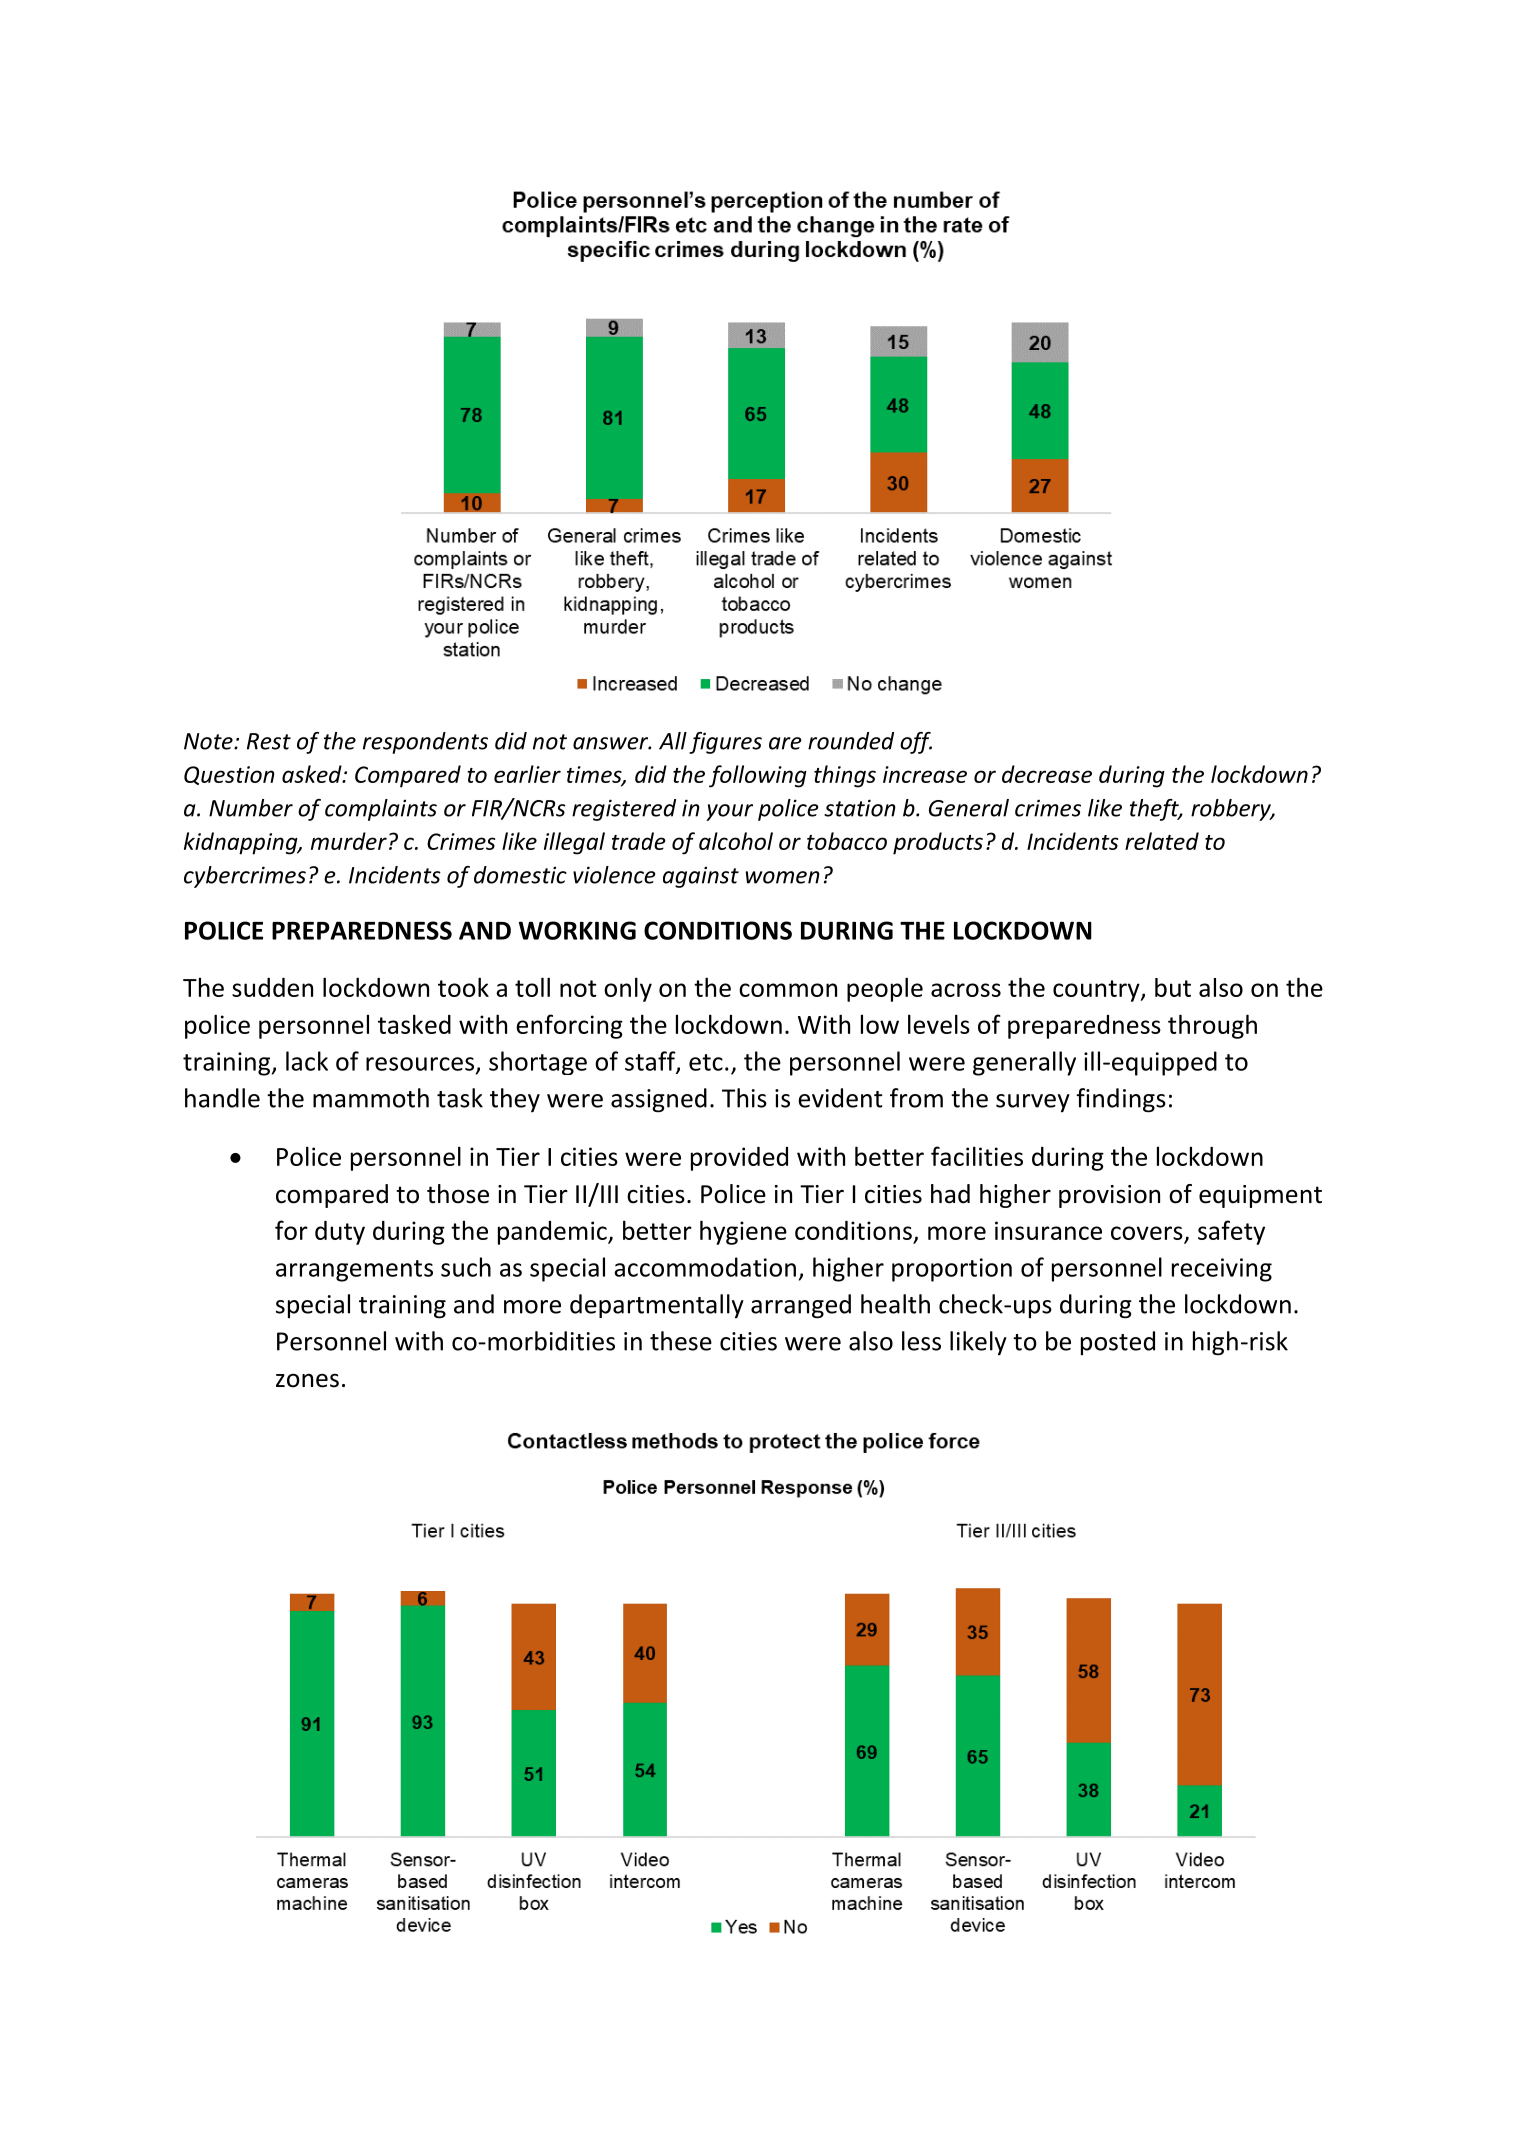  Describe the element at coordinates (269, 741) in the screenshot. I see `Rest` at that location.
